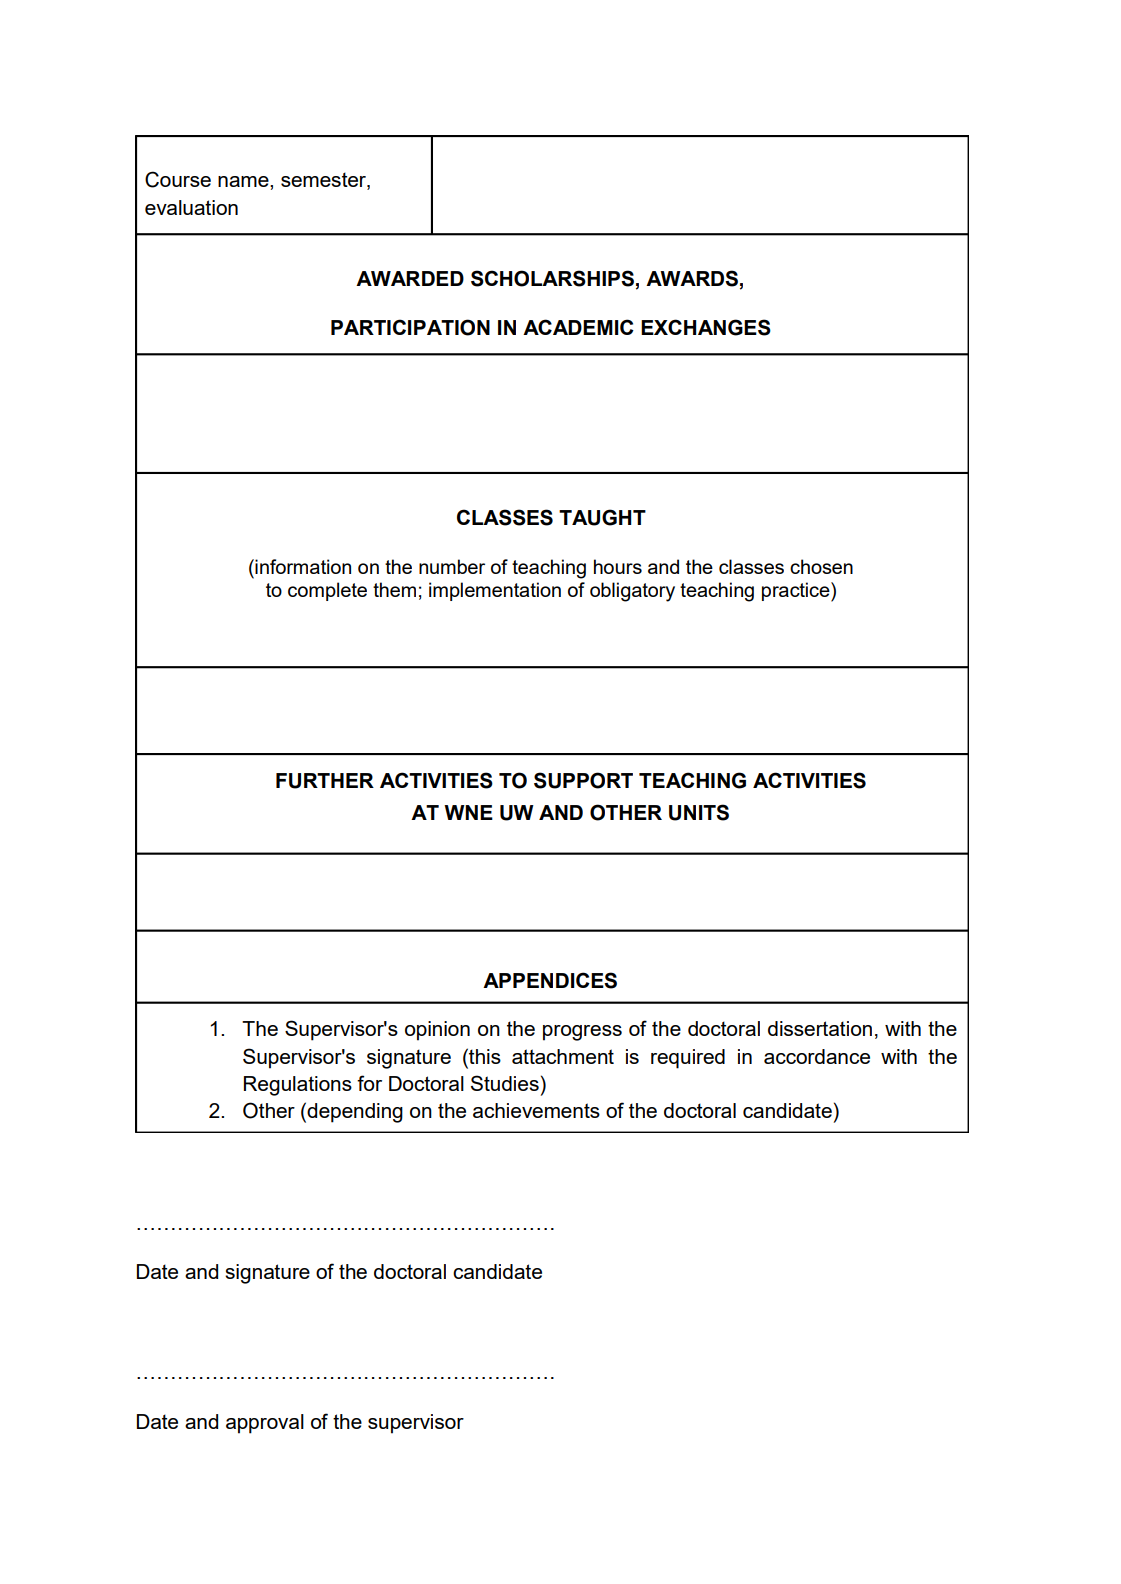  Describe the element at coordinates (552, 278) in the page. I see `SCHOLARSHIPS` at that location.
